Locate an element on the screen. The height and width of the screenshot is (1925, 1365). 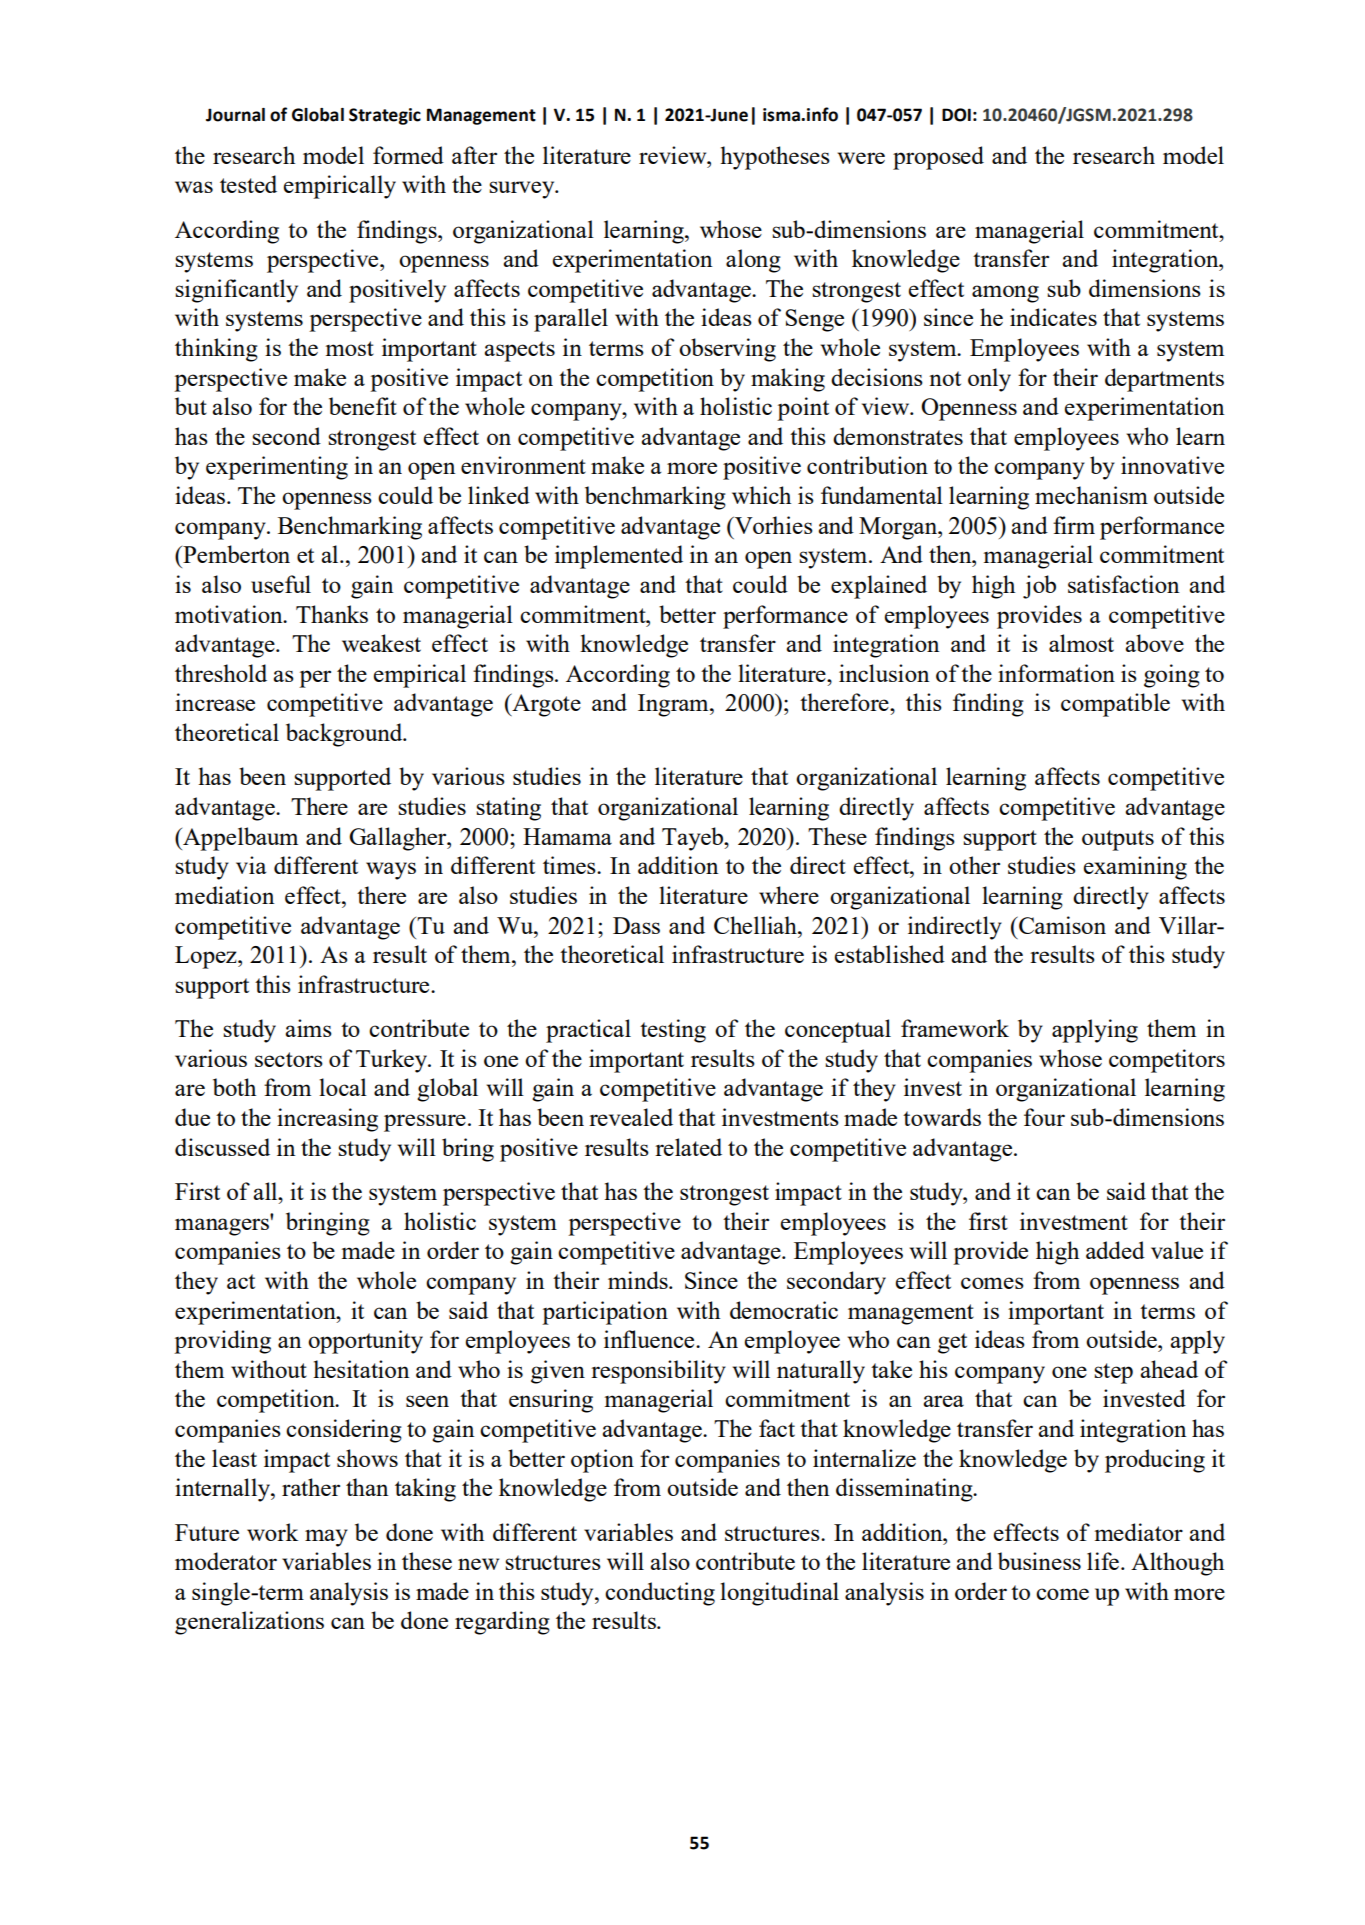
may is located at coordinates (326, 1538).
